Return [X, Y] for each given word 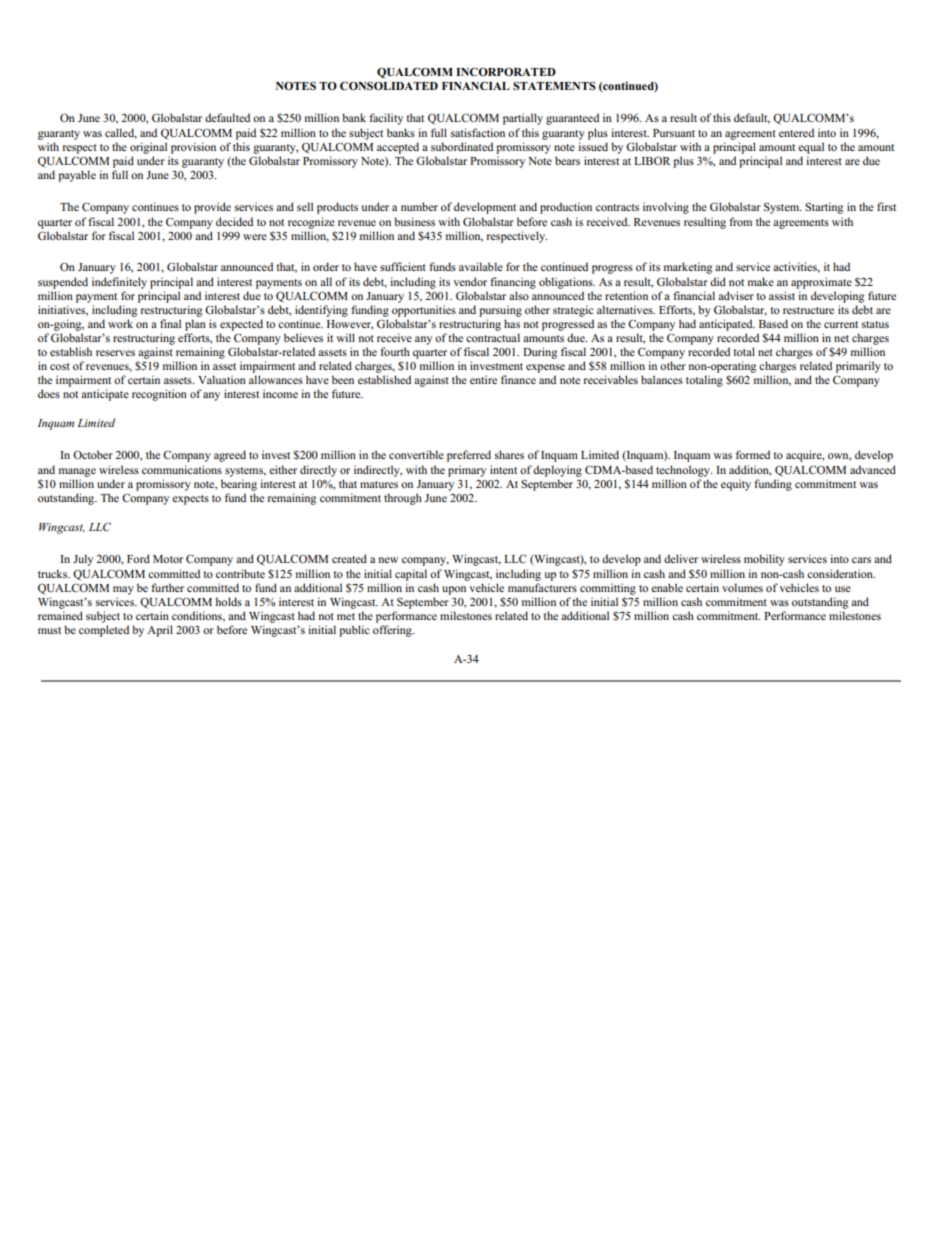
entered [796, 132]
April [160, 631]
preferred [469, 456]
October [93, 454]
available [481, 266]
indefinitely [119, 283]
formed [753, 454]
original [148, 148]
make [761, 281]
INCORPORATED [506, 71]
